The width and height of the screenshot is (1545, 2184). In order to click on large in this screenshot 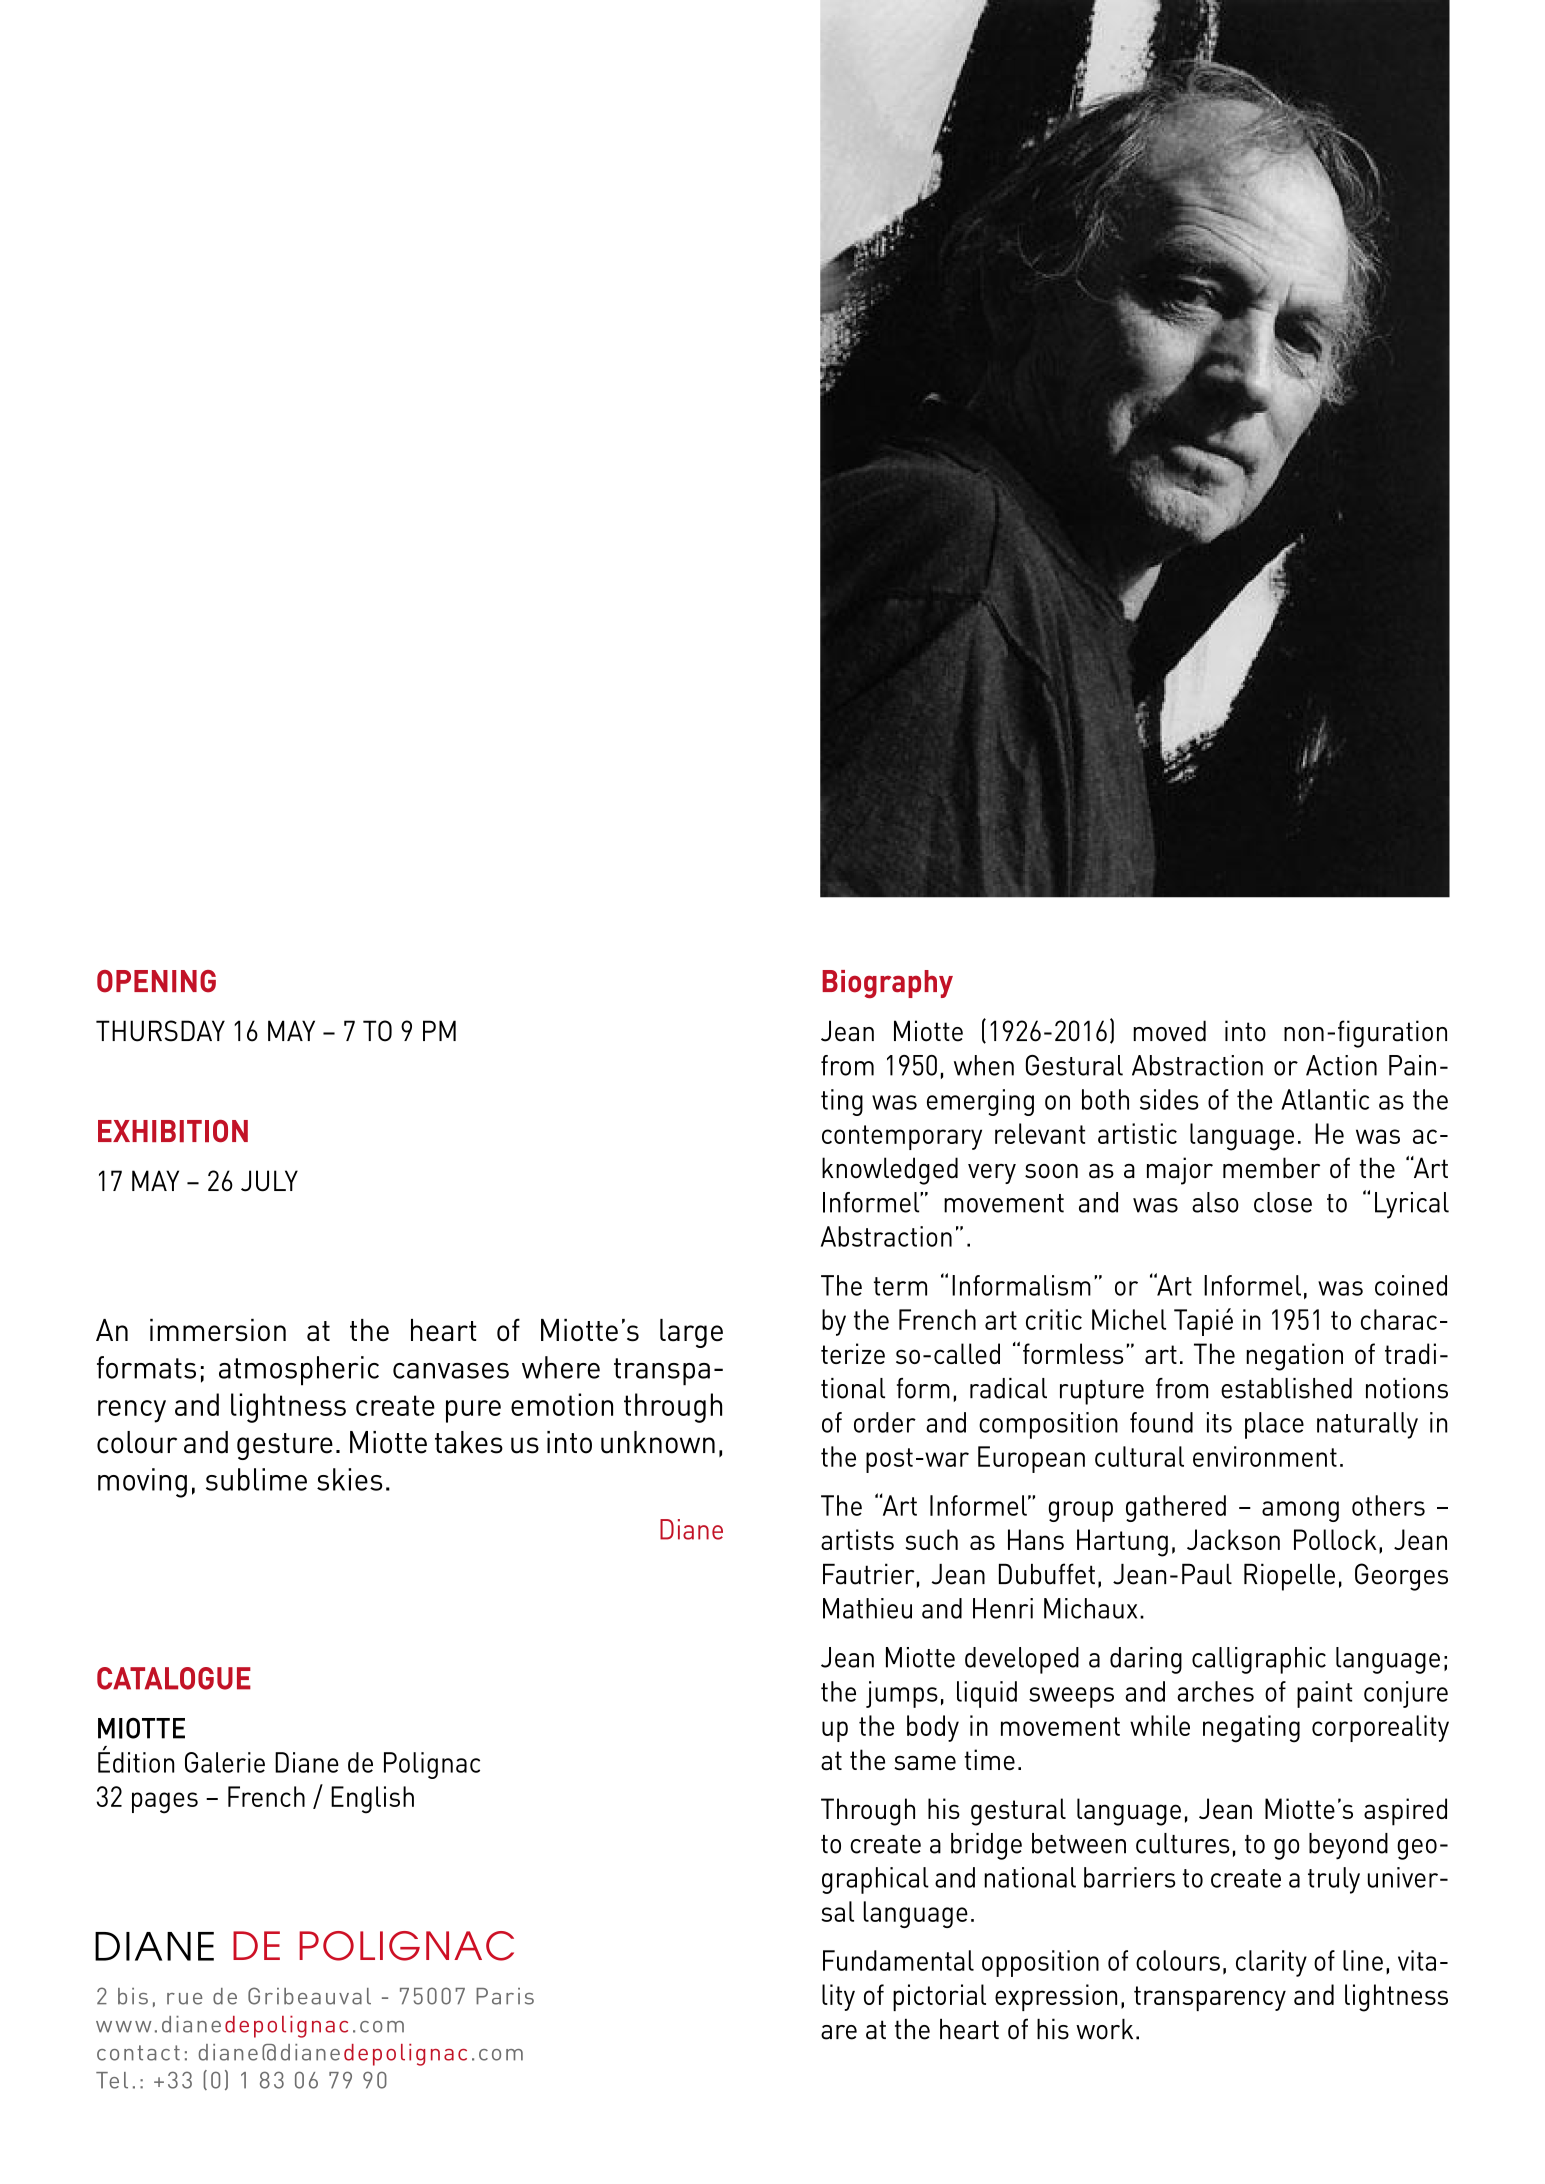, I will do `click(691, 1333)`.
